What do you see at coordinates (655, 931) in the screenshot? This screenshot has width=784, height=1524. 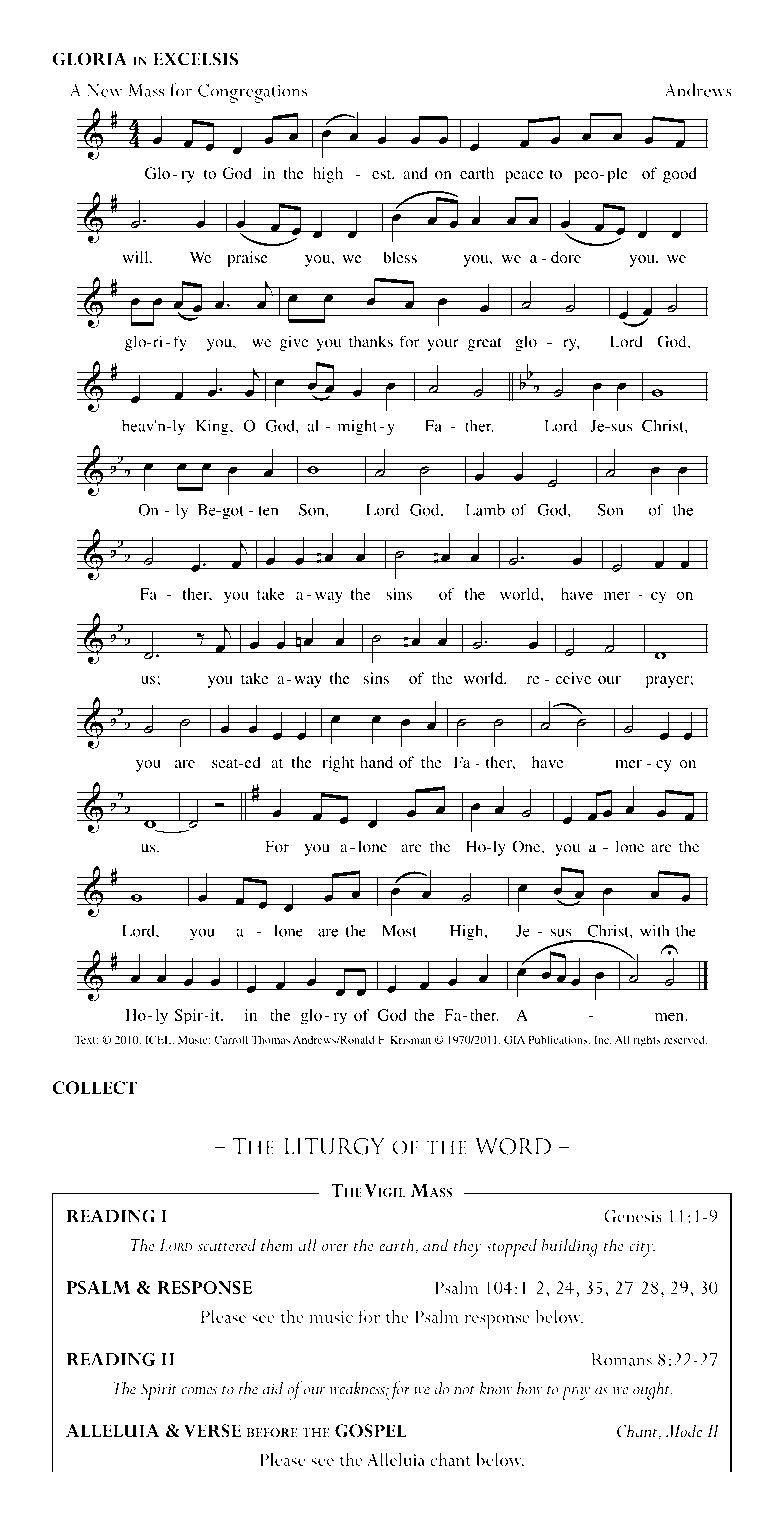 I see `with` at bounding box center [655, 931].
